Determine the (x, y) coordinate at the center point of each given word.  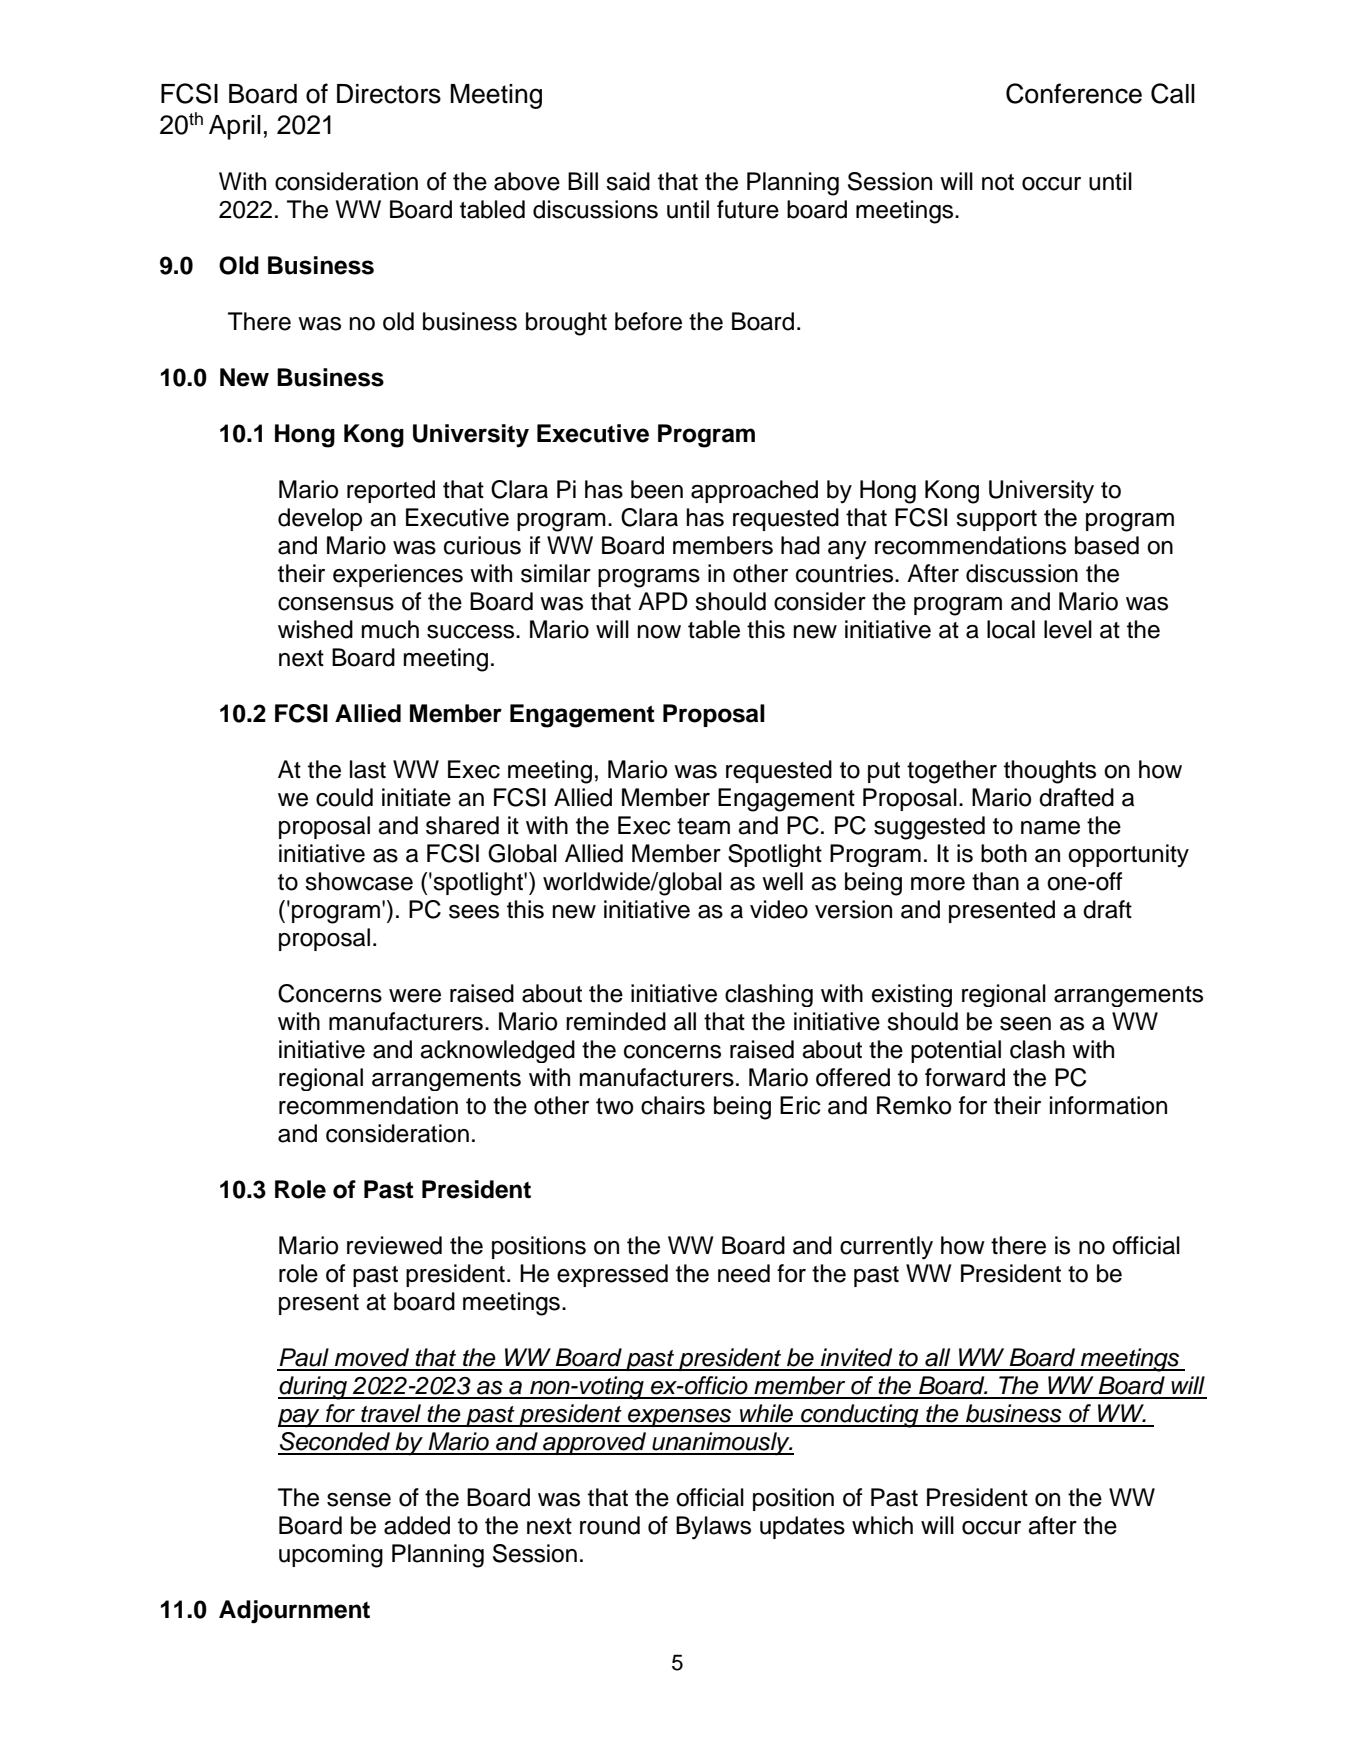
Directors (389, 94)
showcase (359, 881)
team (703, 826)
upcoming (331, 1556)
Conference (1074, 93)
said (628, 181)
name (1050, 828)
